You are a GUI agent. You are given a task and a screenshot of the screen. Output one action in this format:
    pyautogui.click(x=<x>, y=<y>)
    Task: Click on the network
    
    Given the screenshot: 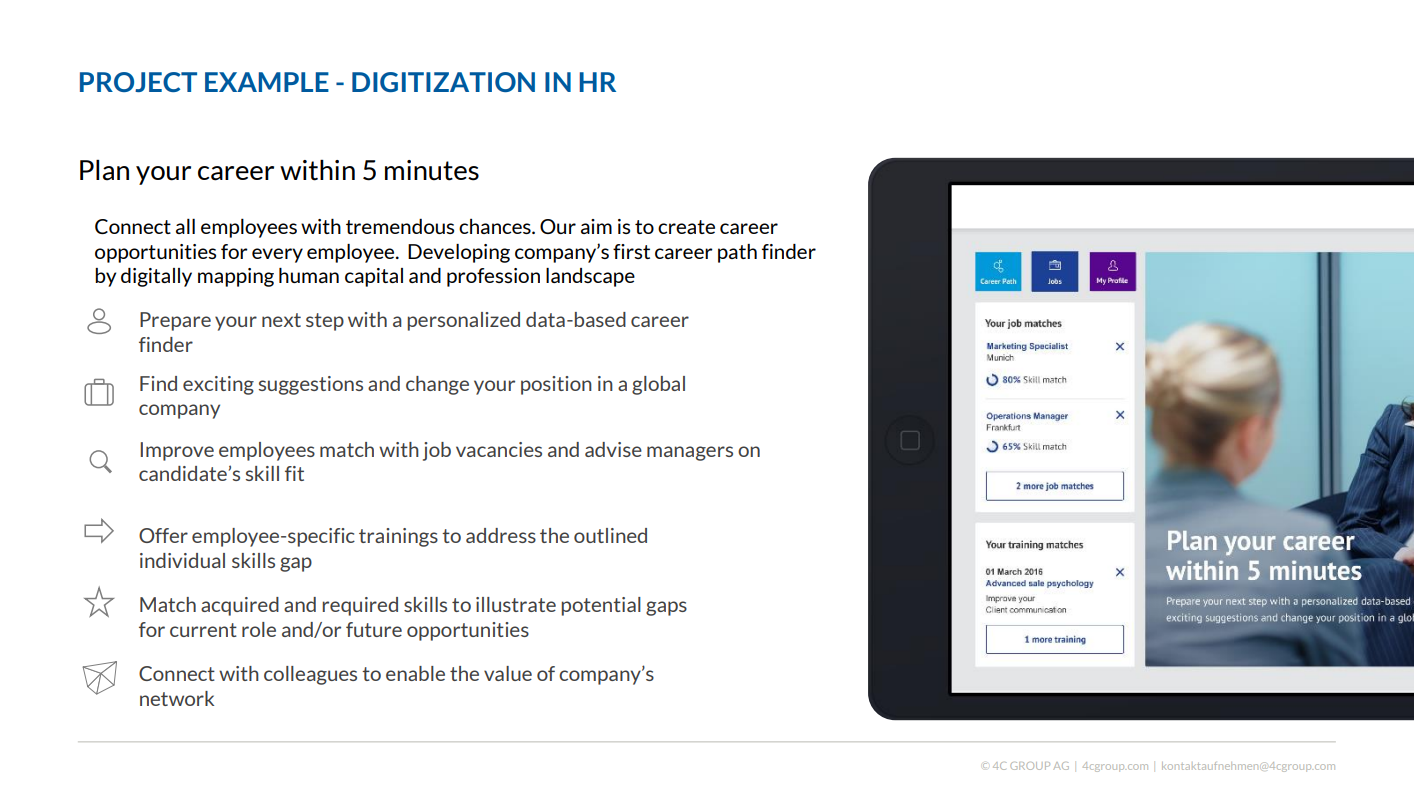 What is the action you would take?
    pyautogui.click(x=177, y=698)
